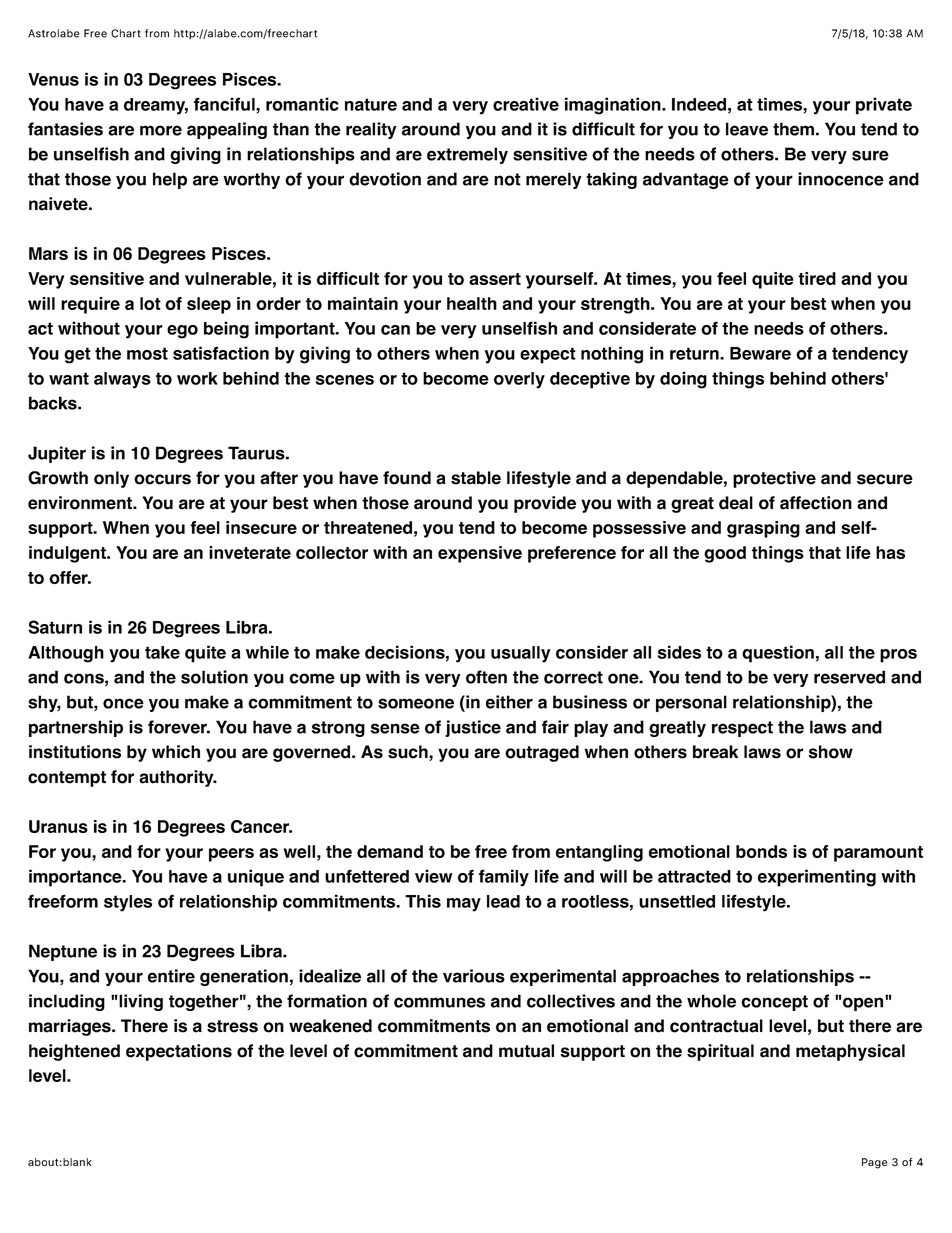 The height and width of the screenshot is (1233, 952). Describe the element at coordinates (874, 1163) in the screenshot. I see `Page` at that location.
